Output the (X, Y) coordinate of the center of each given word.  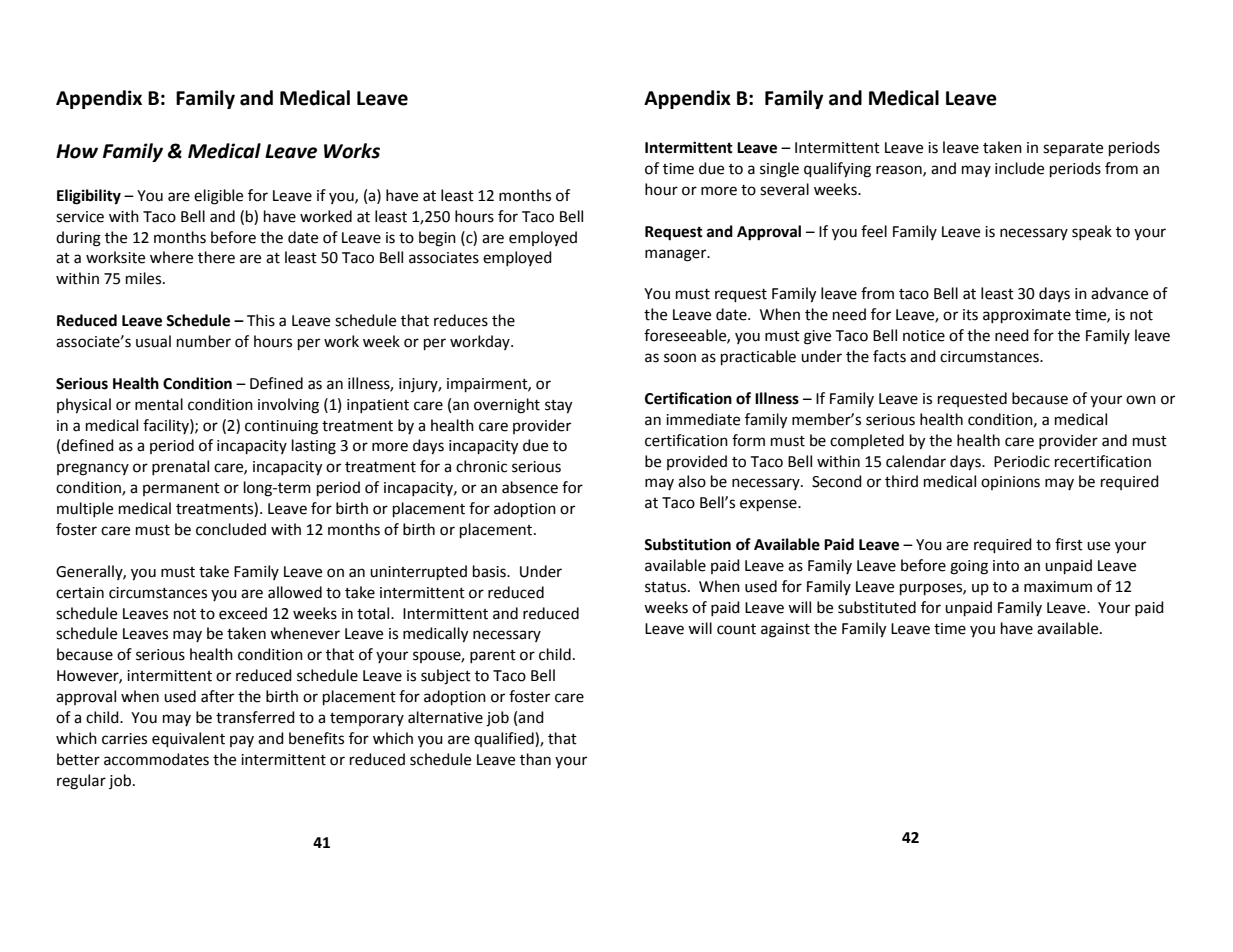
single (779, 170)
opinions (1010, 483)
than (535, 759)
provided (697, 462)
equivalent (188, 739)
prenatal (180, 467)
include (1019, 168)
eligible (218, 197)
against (785, 630)
